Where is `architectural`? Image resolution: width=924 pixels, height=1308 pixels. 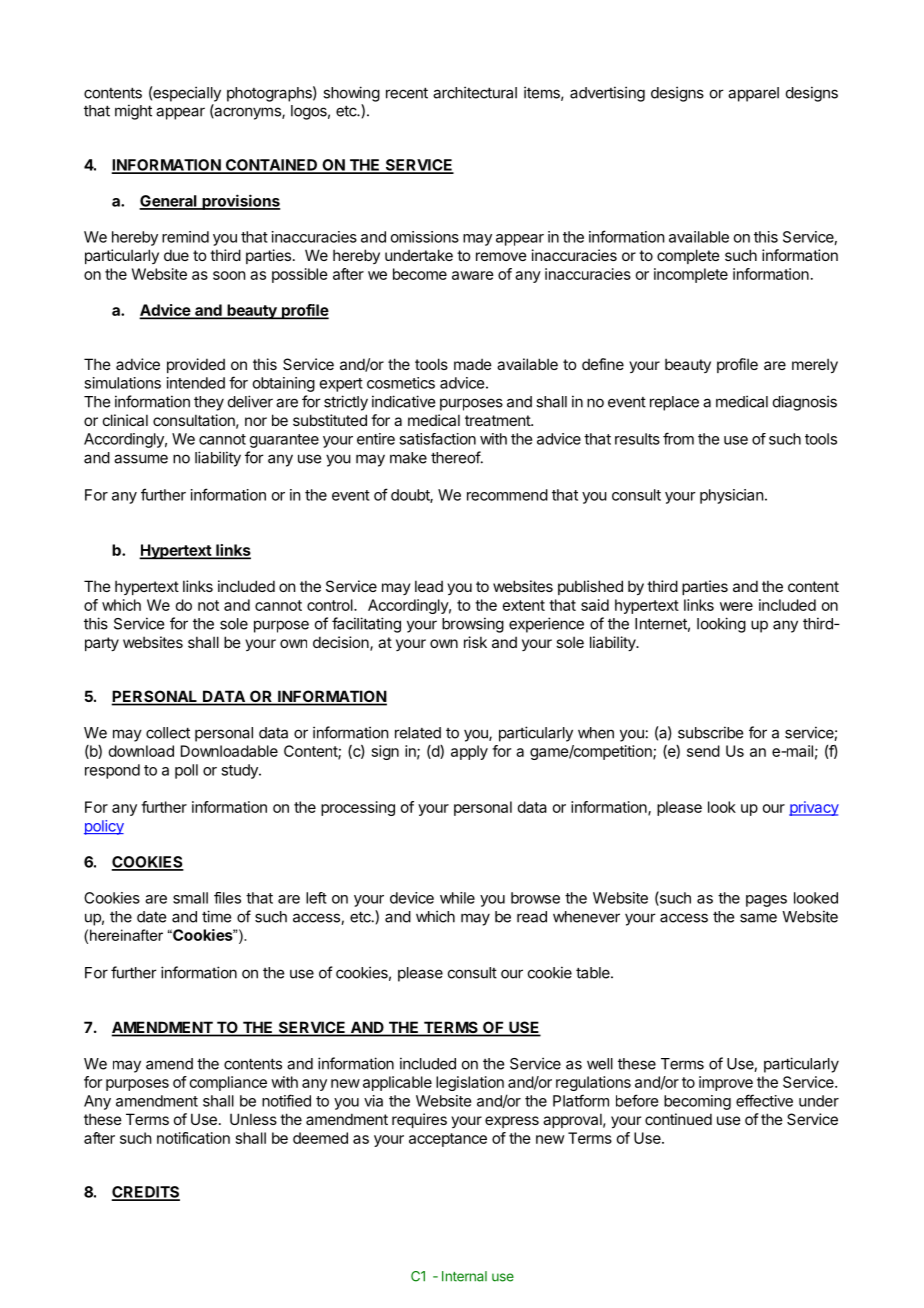
architectural is located at coordinates (475, 92).
